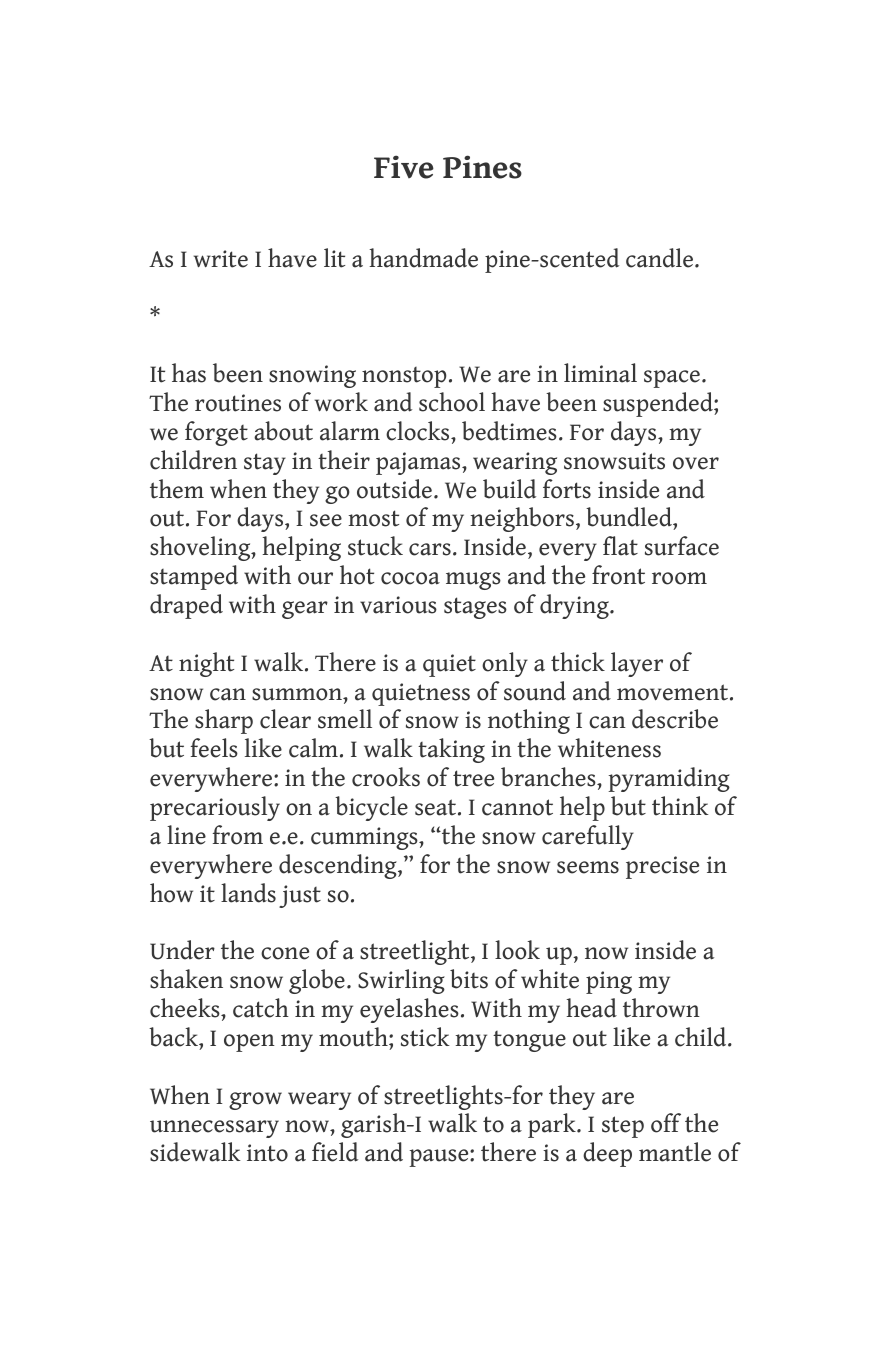 Image resolution: width=896 pixels, height=1345 pixels. I want to click on Five, so click(404, 167).
